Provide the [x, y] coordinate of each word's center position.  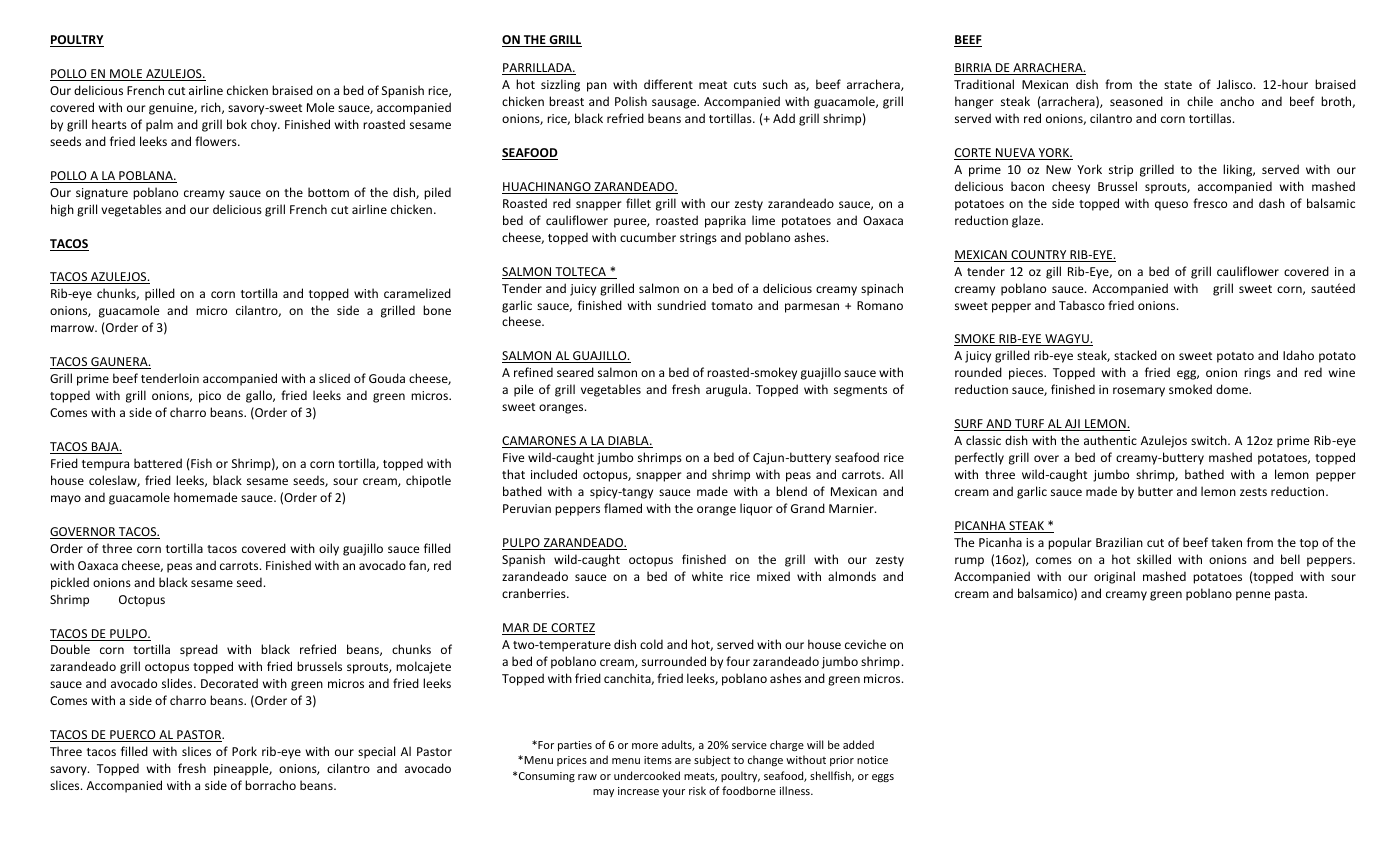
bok [237, 124]
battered [158, 463]
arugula [726, 390]
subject [712, 760]
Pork [244, 751]
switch [1210, 440]
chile [1200, 101]
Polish [631, 101]
